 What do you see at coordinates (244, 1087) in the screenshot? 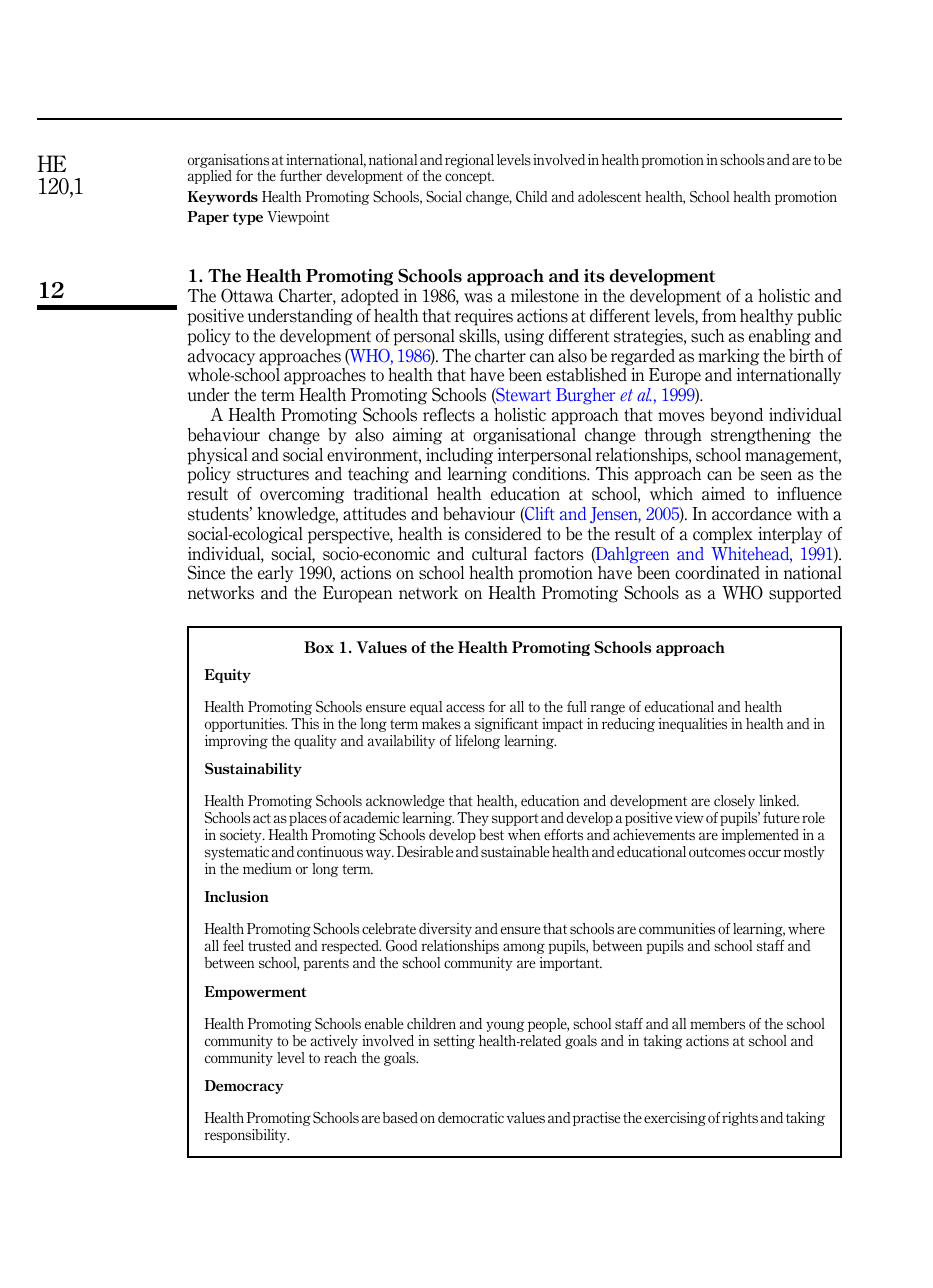
I see `Democracy` at bounding box center [244, 1087].
